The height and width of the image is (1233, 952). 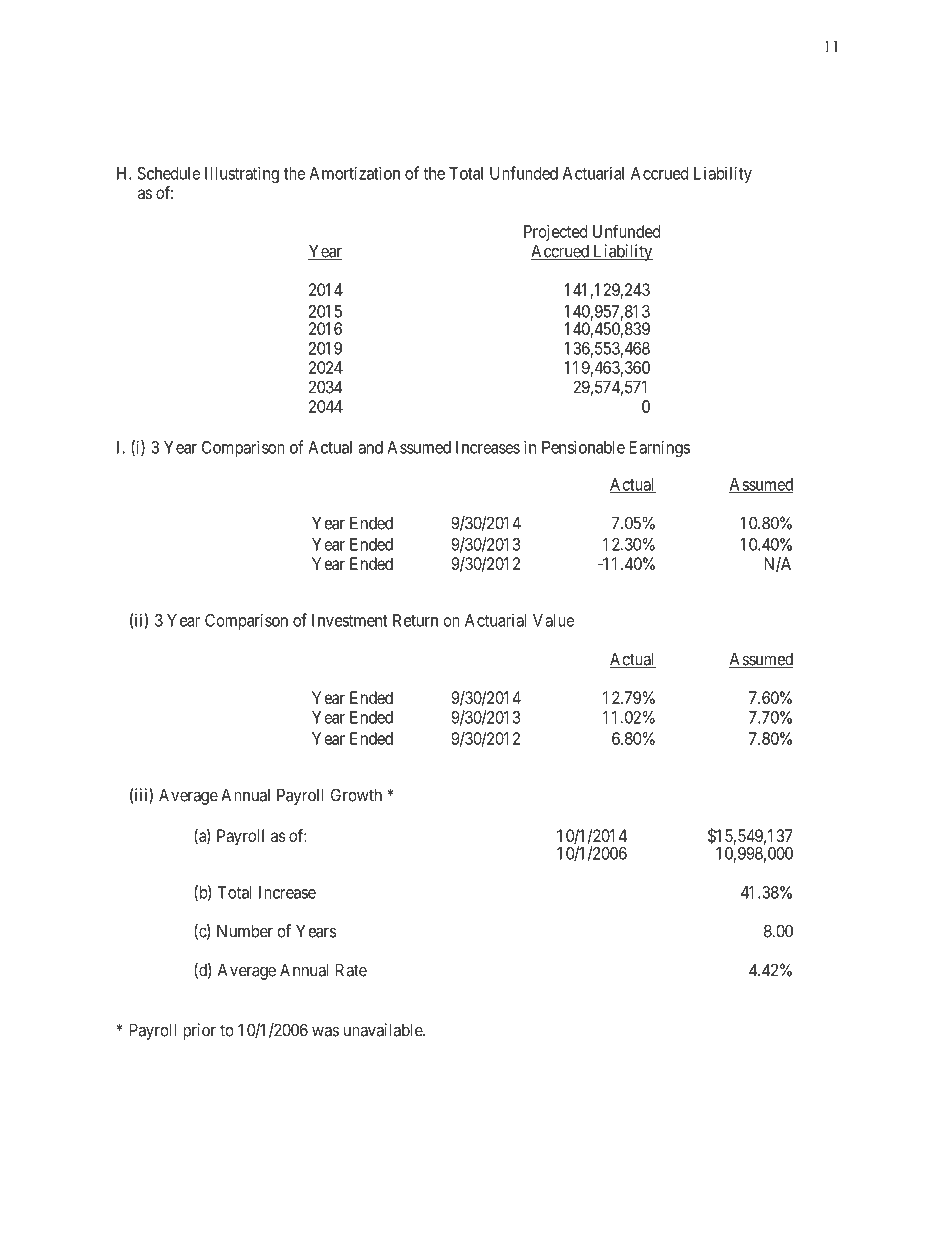 What do you see at coordinates (553, 620) in the image?
I see `Value` at bounding box center [553, 620].
